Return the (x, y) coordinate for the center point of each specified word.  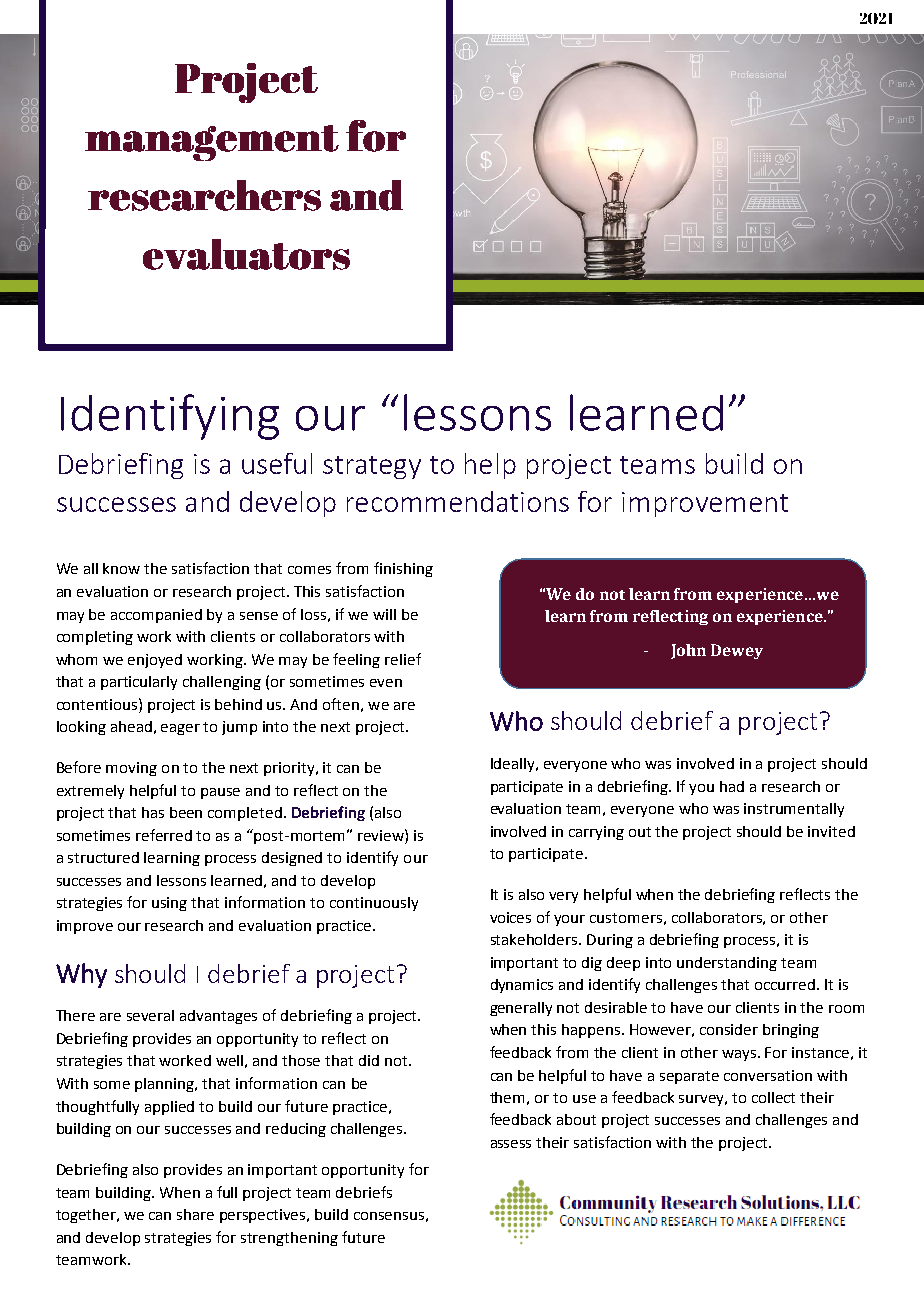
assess (511, 1144)
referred (164, 835)
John (688, 651)
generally (521, 1009)
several (150, 1015)
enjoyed (155, 661)
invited (831, 831)
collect (773, 1097)
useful (277, 463)
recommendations (458, 501)
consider (729, 1029)
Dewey (737, 651)
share (195, 1214)
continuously (374, 904)
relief (403, 659)
